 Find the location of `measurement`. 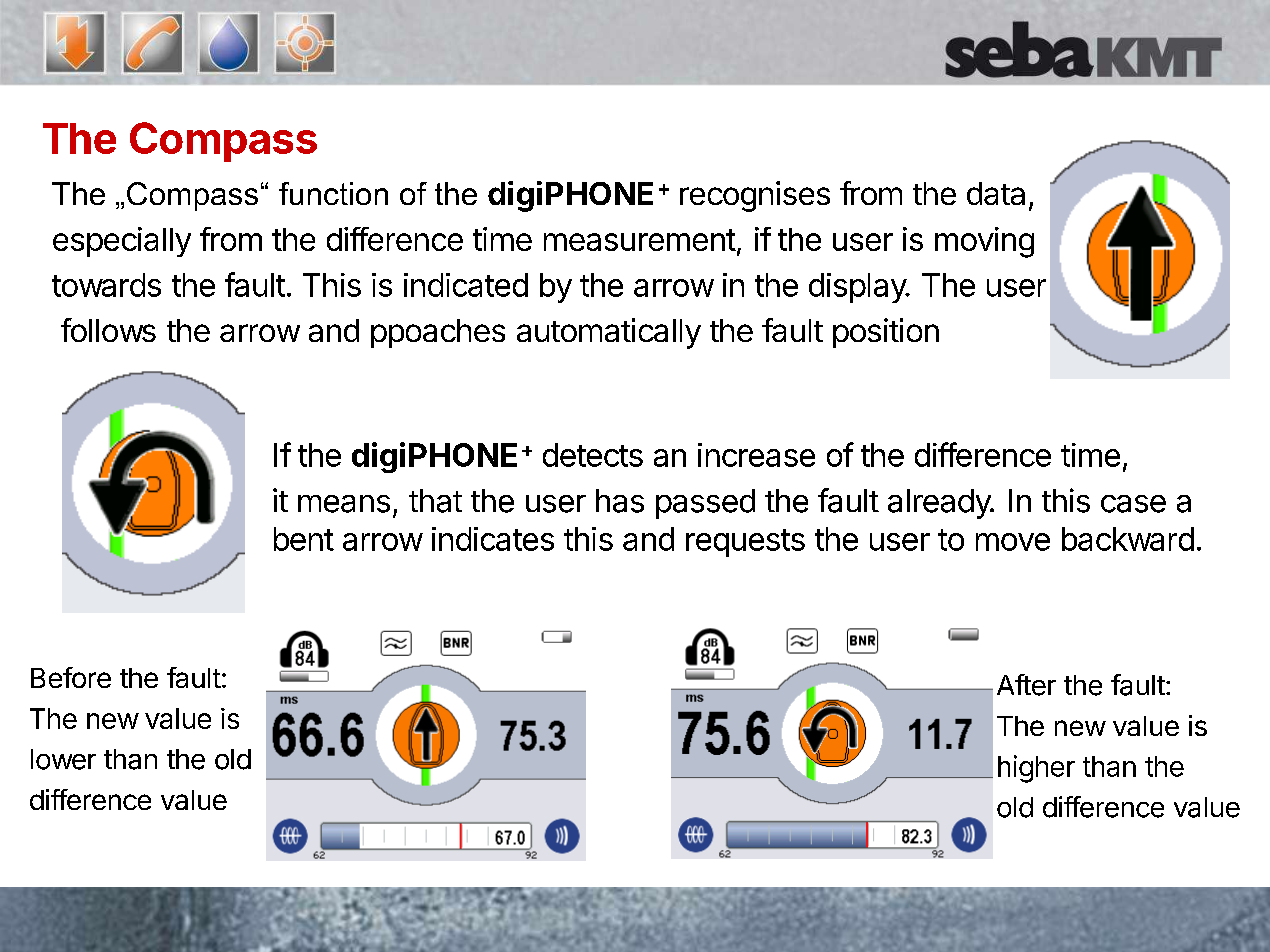

measurement is located at coordinates (640, 240).
